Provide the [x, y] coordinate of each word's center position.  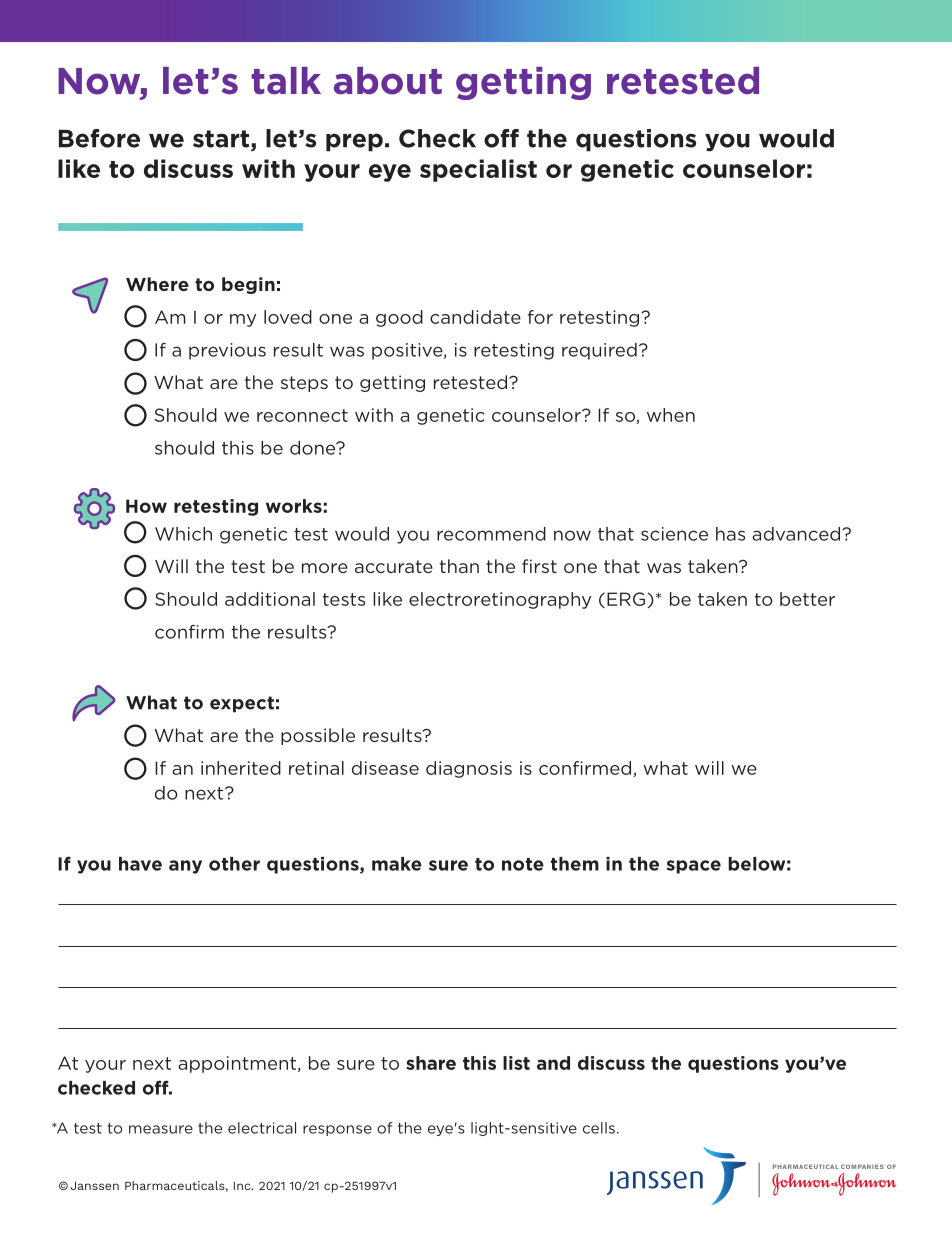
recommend [491, 534]
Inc [243, 1186]
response [337, 1130]
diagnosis [469, 769]
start [222, 140]
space [694, 867]
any [185, 867]
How [146, 506]
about [388, 81]
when [671, 415]
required [599, 351]
